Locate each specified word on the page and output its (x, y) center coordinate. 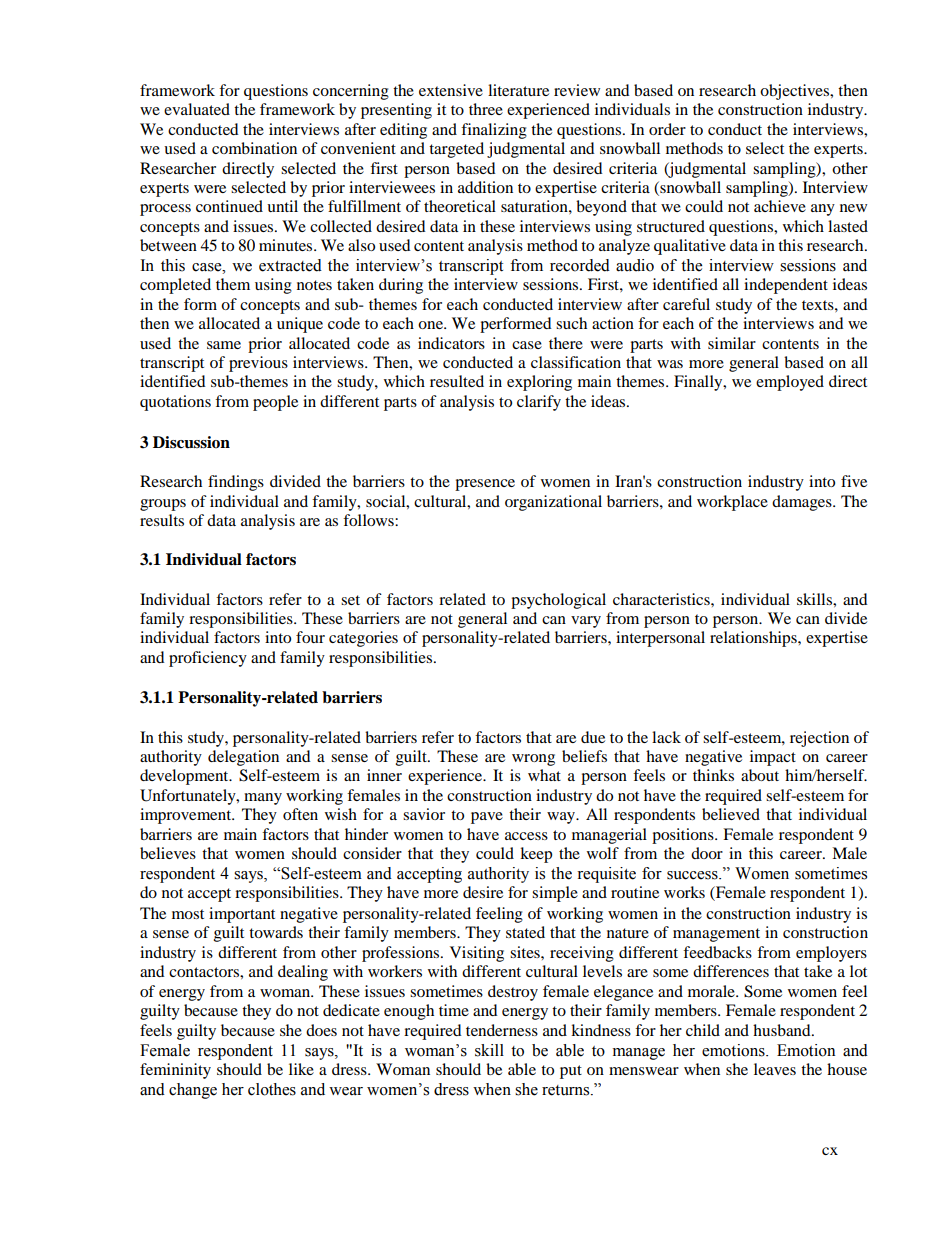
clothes (272, 1089)
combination (254, 148)
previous (258, 364)
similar (732, 343)
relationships (754, 639)
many (263, 799)
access (526, 836)
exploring (539, 383)
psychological (558, 601)
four (310, 637)
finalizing (494, 131)
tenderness (502, 1030)
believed (731, 814)
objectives (796, 92)
